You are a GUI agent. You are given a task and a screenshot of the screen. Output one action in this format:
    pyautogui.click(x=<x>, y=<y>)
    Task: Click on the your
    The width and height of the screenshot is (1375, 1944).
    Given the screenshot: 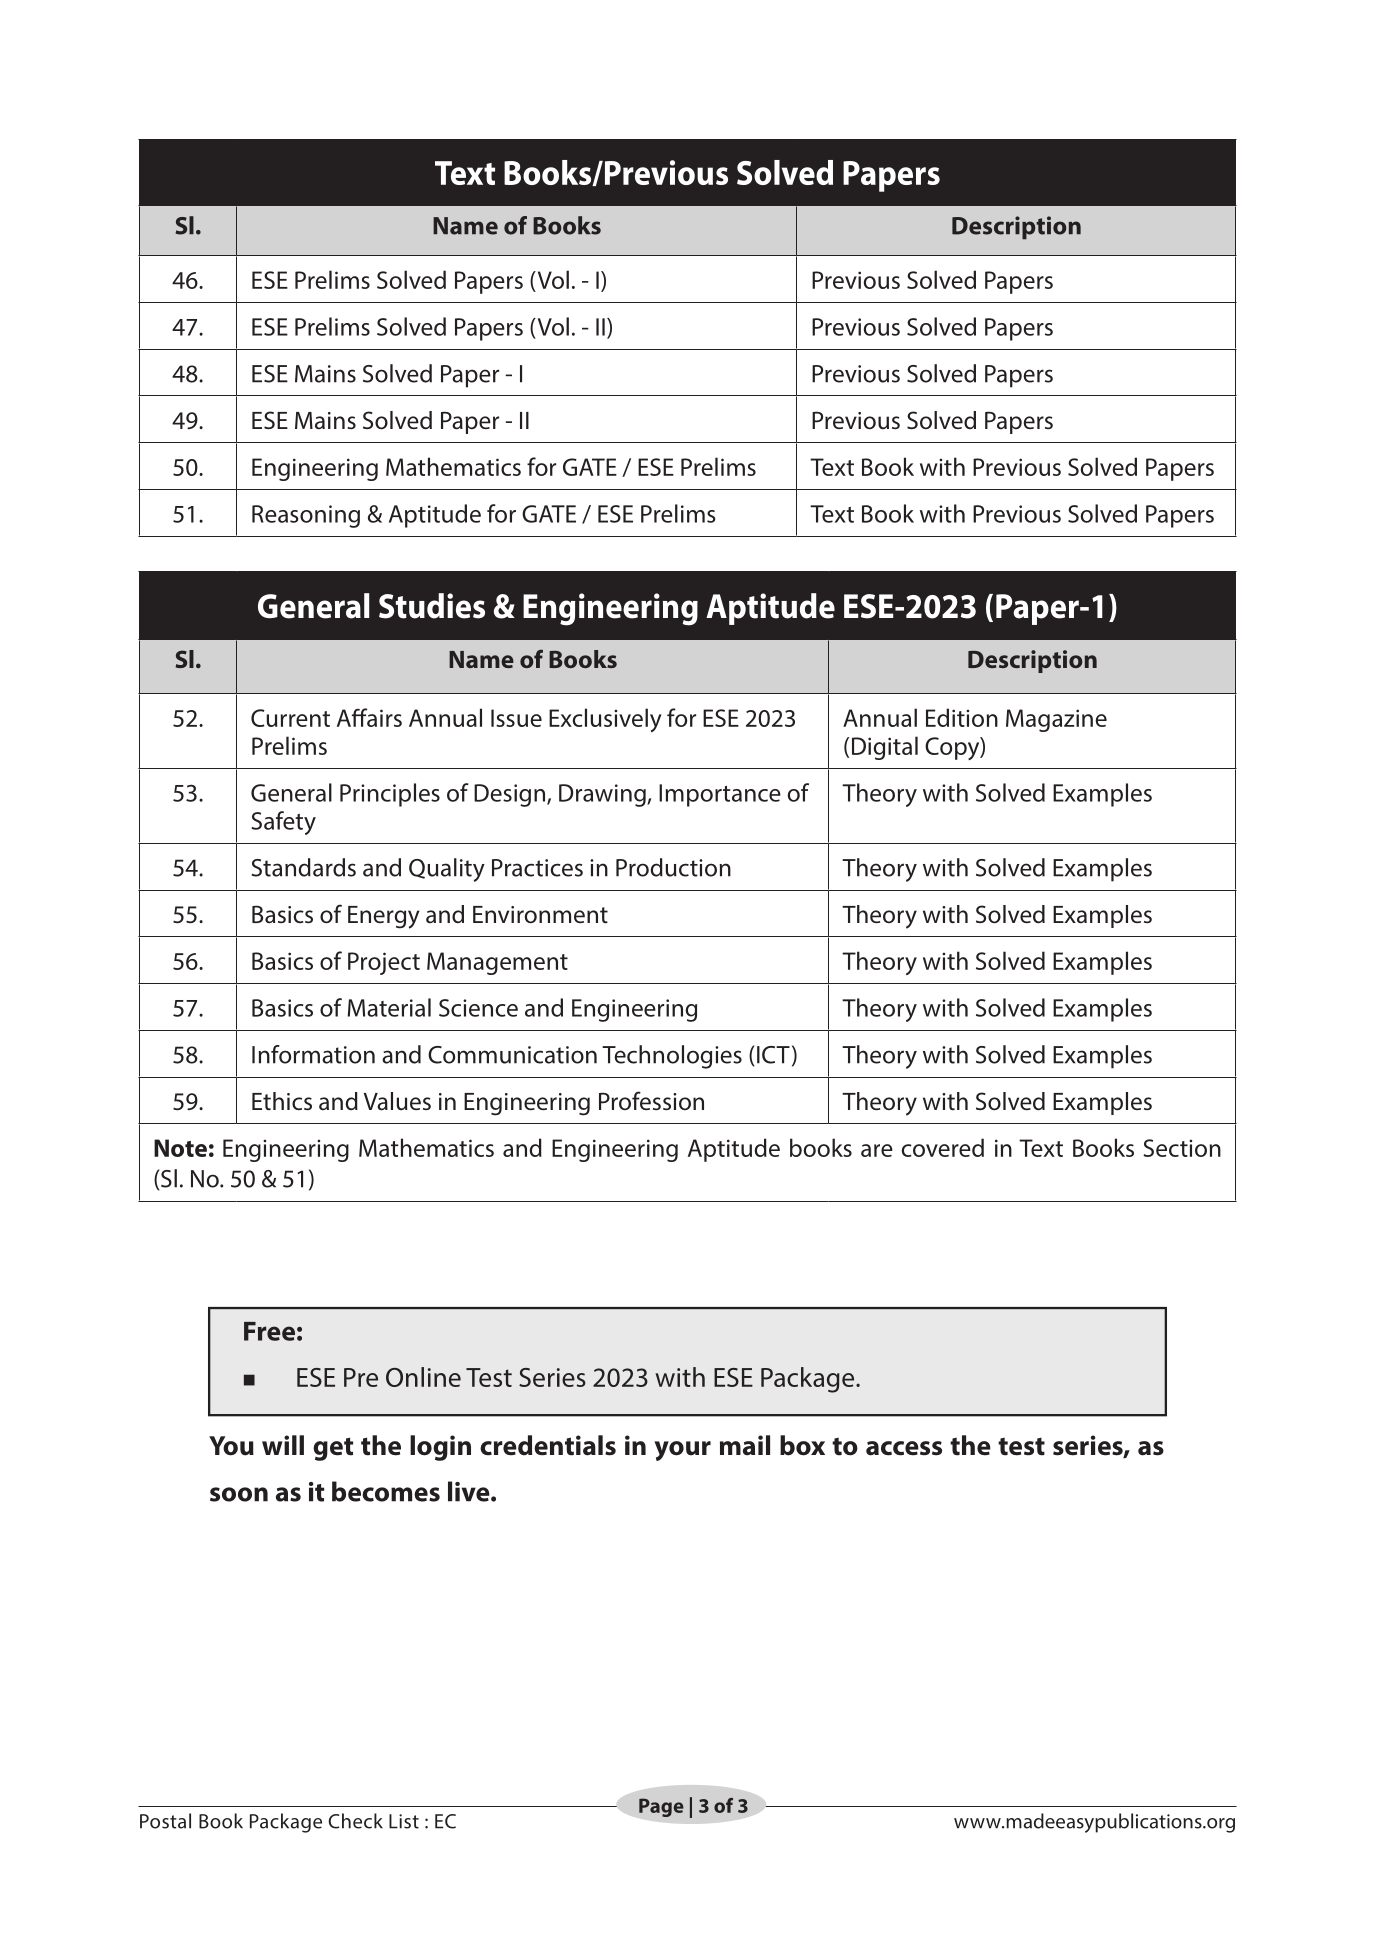 What is the action you would take?
    pyautogui.click(x=682, y=1451)
